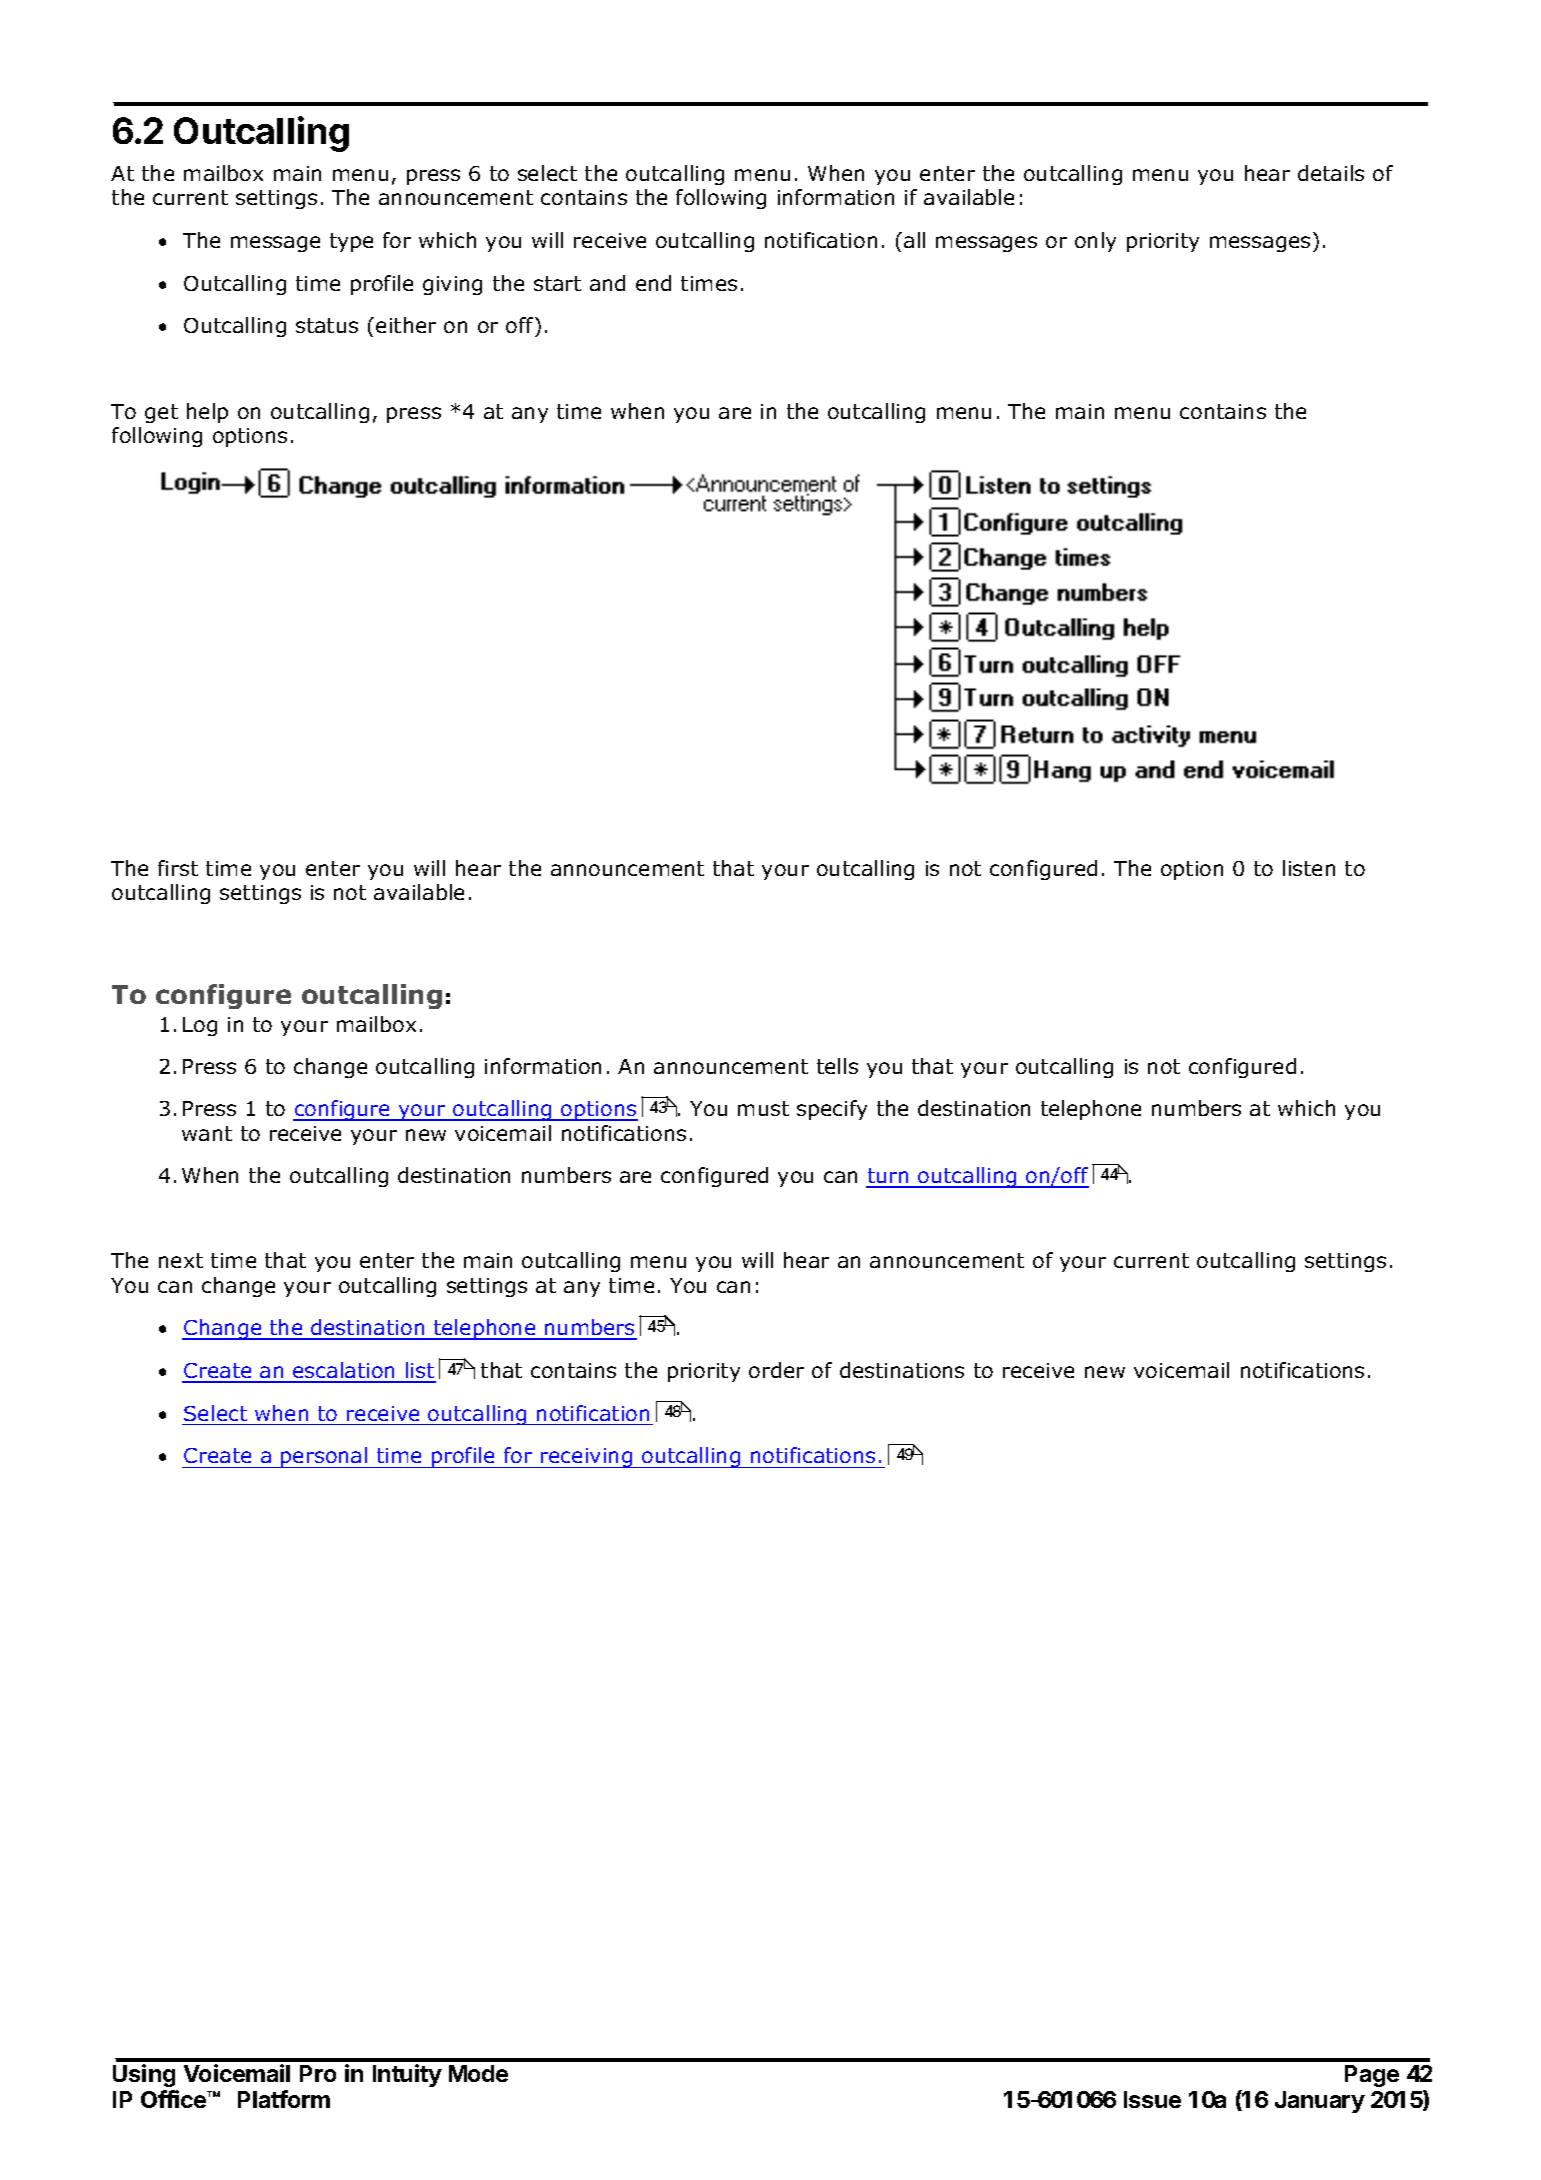 The image size is (1541, 2180). Describe the element at coordinates (607, 283) in the screenshot. I see `and` at that location.
